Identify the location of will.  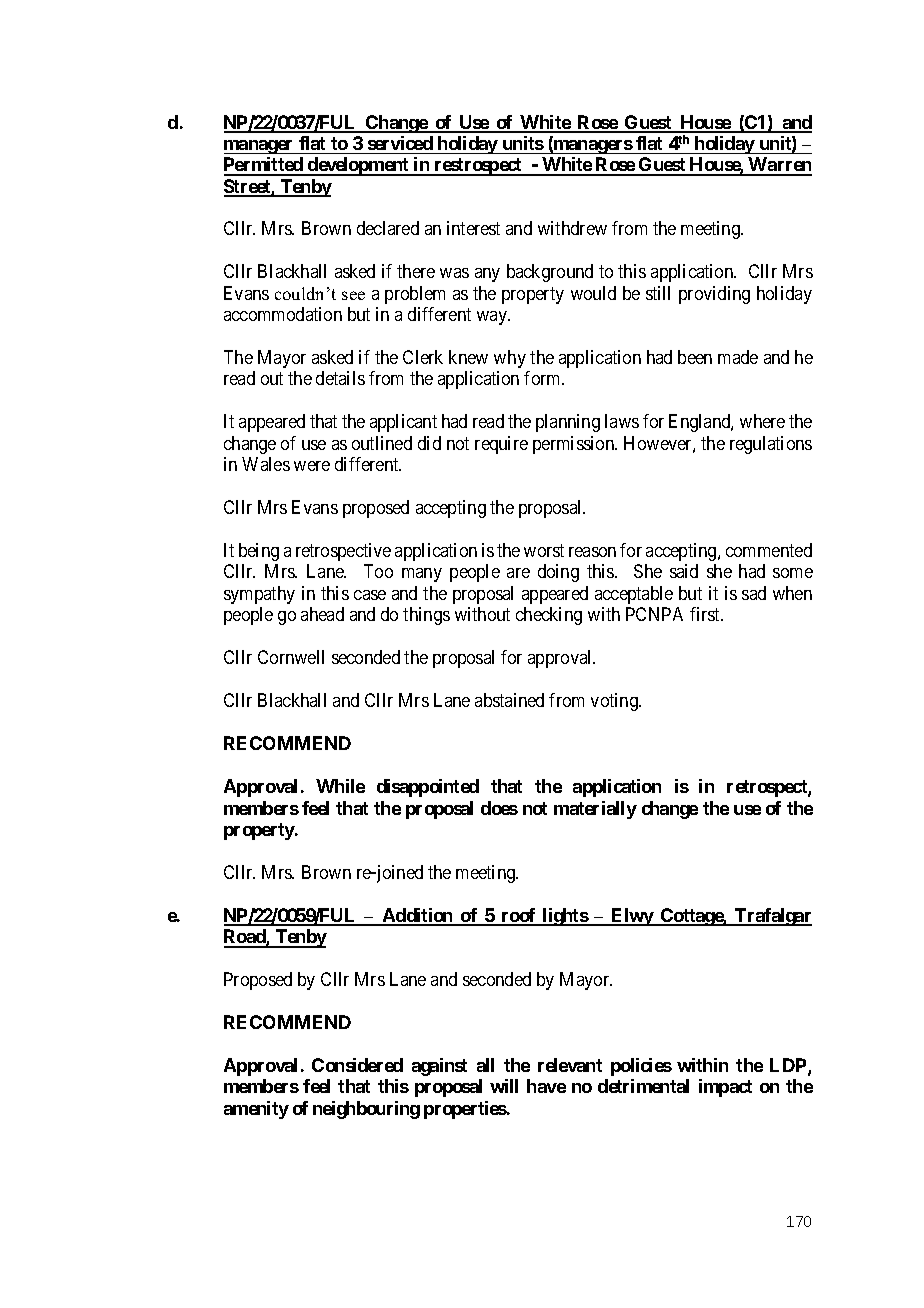
(504, 1086).
